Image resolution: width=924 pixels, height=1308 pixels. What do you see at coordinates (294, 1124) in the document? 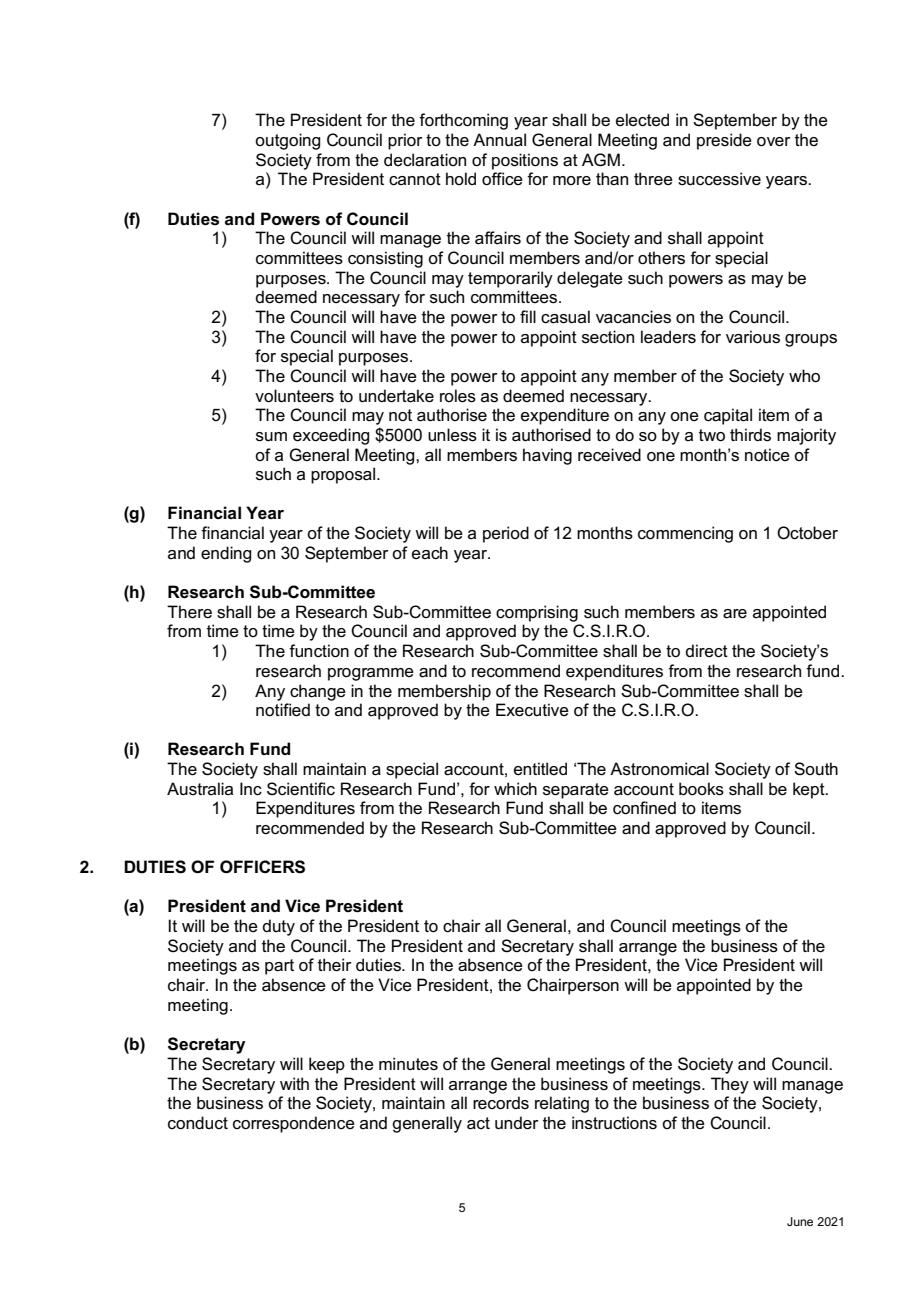
I see `correspondence` at bounding box center [294, 1124].
